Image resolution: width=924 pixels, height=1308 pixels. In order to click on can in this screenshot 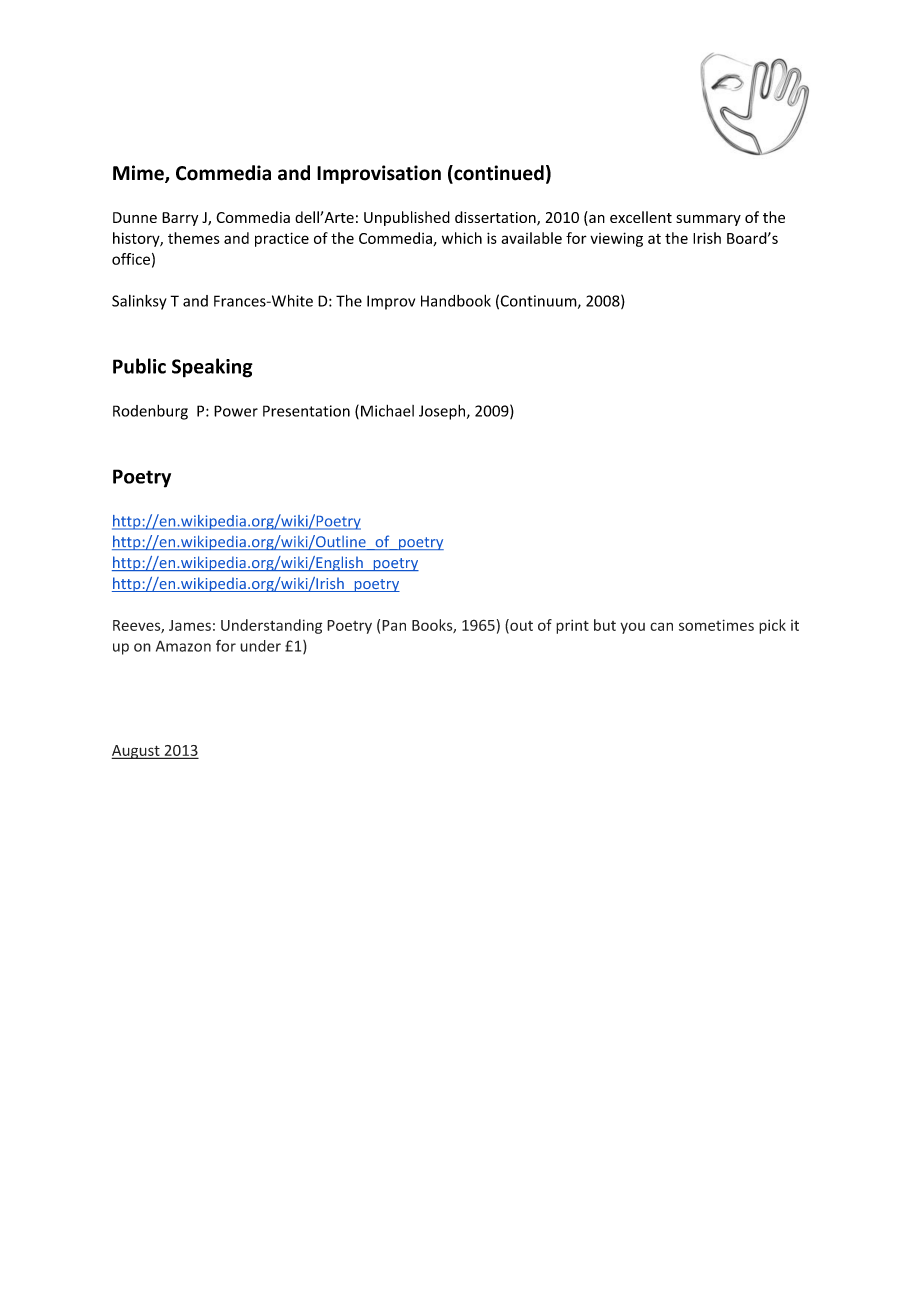, I will do `click(661, 626)`.
